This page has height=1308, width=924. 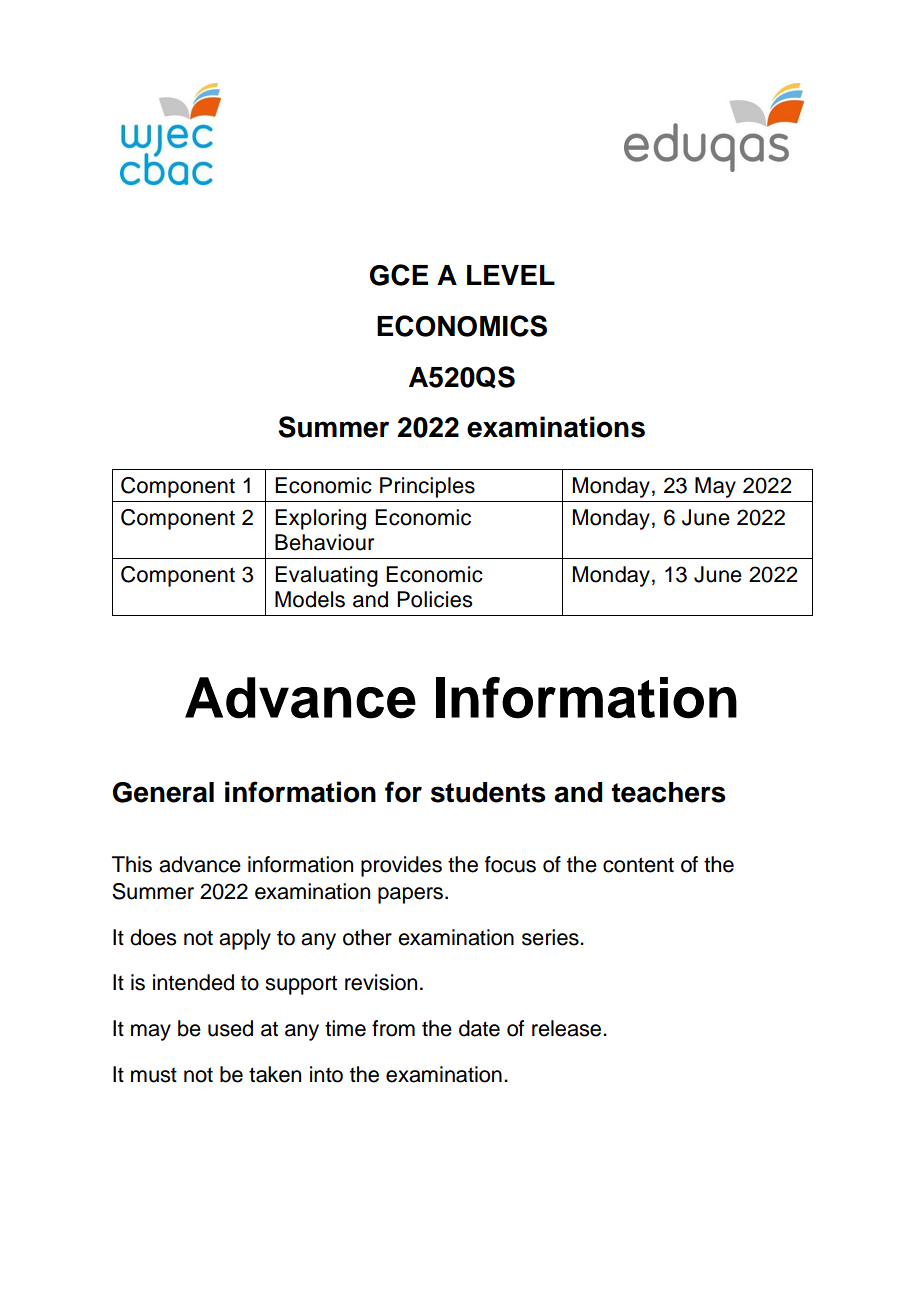 I want to click on LEVEL, so click(x=511, y=275).
